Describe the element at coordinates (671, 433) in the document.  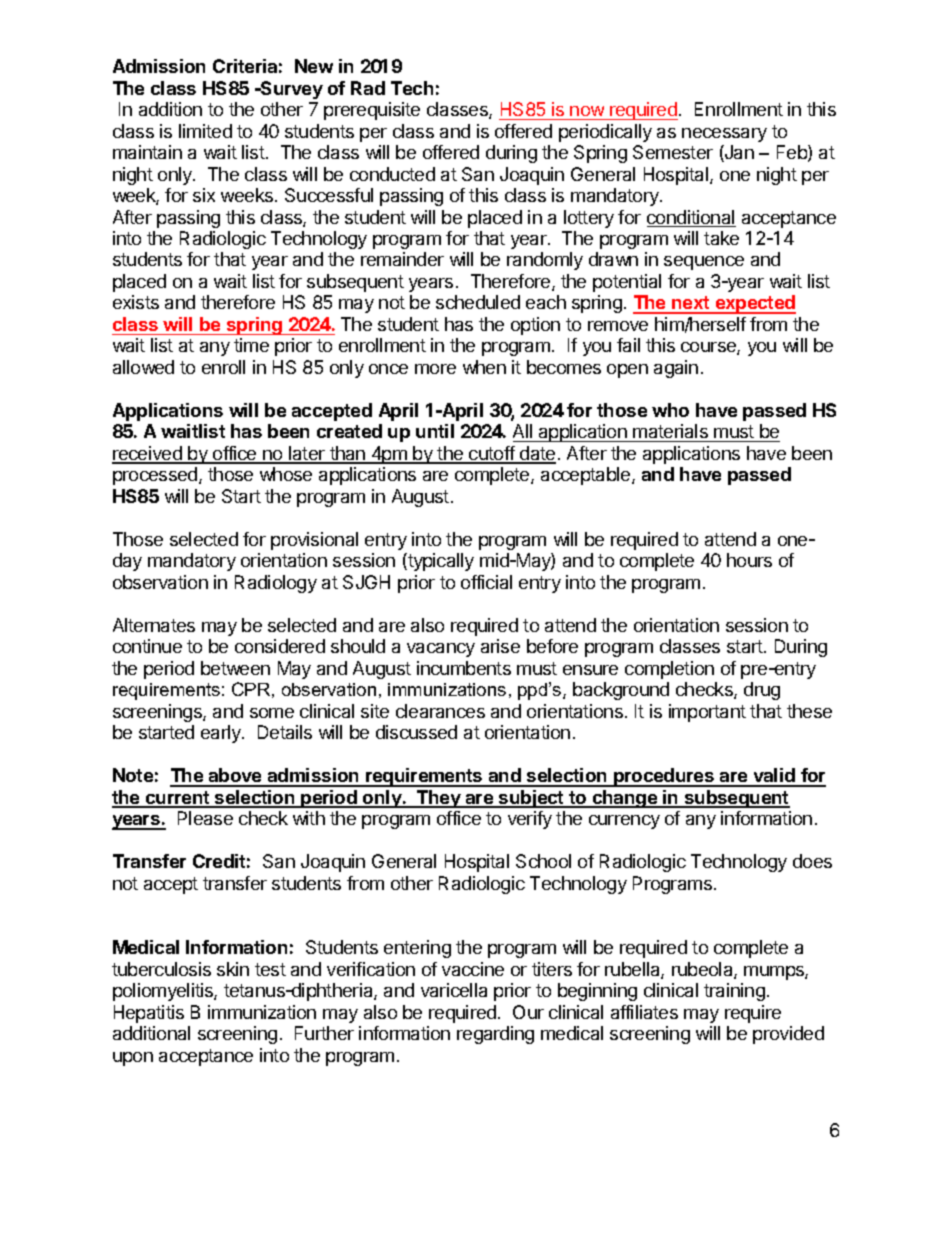
I see `materials` at that location.
